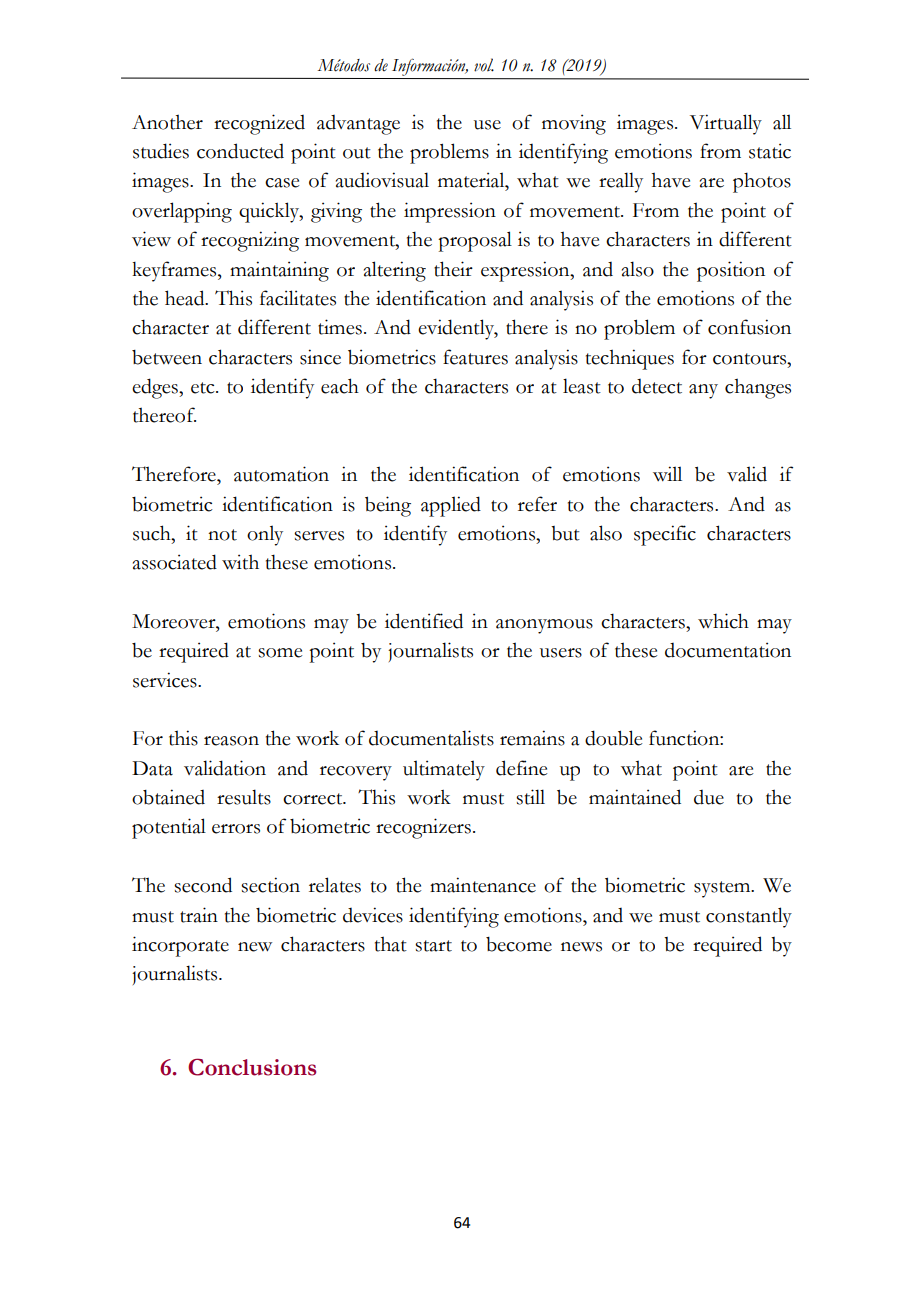 This page has width=924, height=1308. What do you see at coordinates (240, 562) in the page?
I see `with` at bounding box center [240, 562].
